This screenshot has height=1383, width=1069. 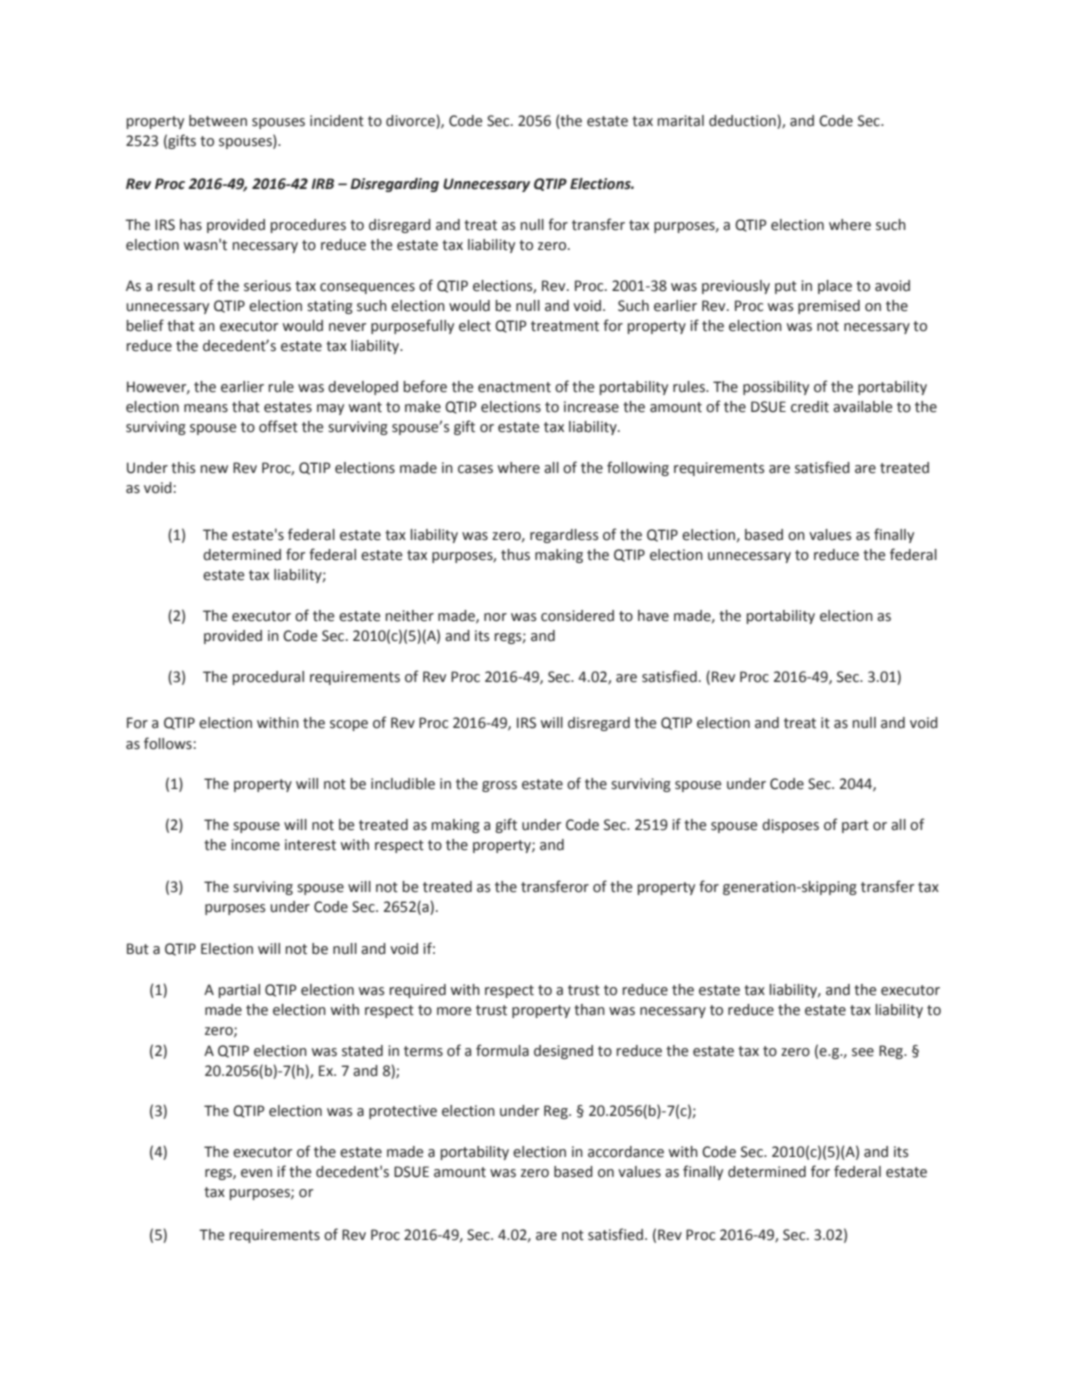 I want to click on income, so click(x=255, y=845).
